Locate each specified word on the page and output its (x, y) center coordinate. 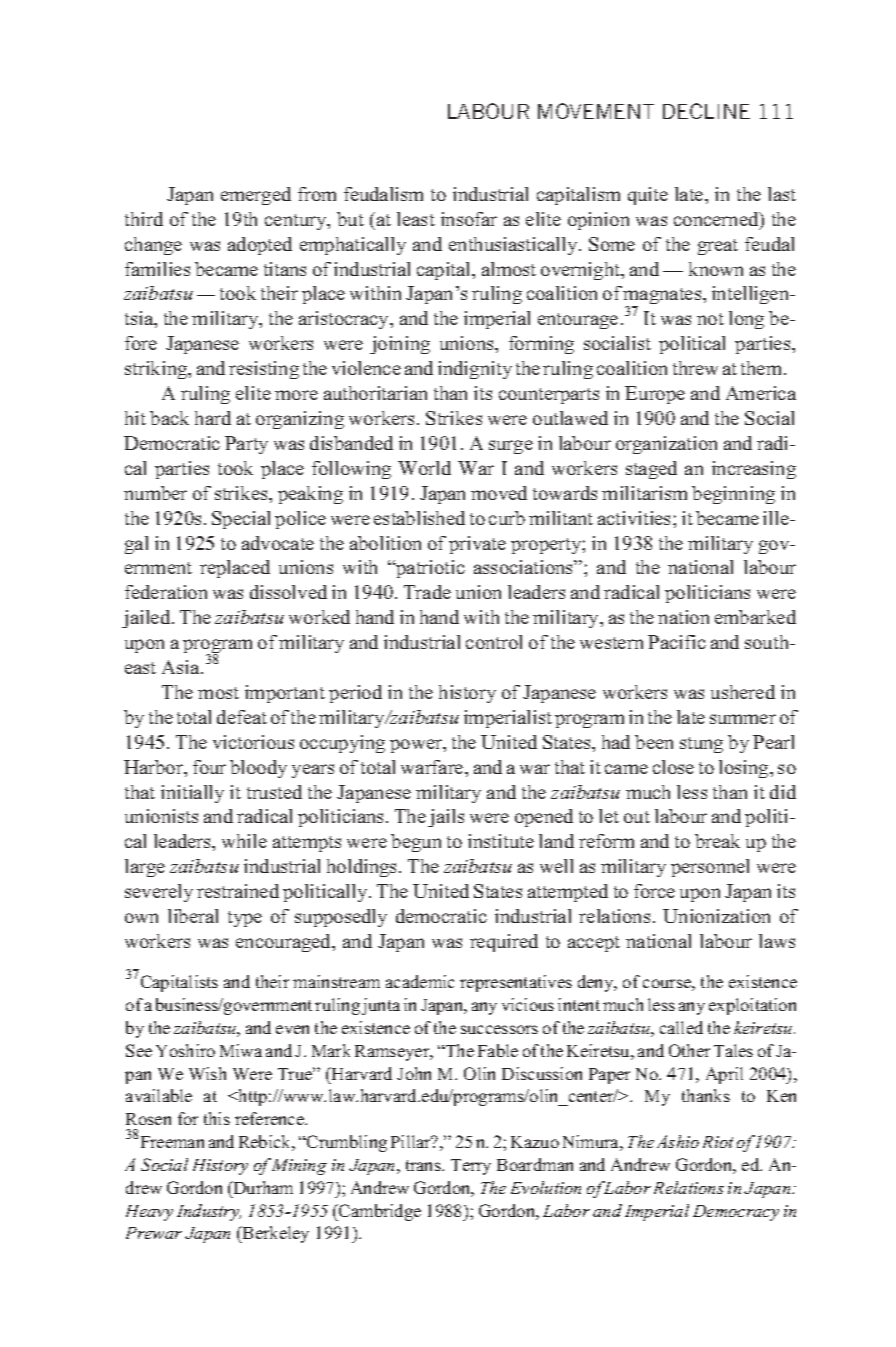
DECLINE (706, 111)
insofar (469, 219)
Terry (471, 1167)
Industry (209, 1212)
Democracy (736, 1213)
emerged (256, 196)
